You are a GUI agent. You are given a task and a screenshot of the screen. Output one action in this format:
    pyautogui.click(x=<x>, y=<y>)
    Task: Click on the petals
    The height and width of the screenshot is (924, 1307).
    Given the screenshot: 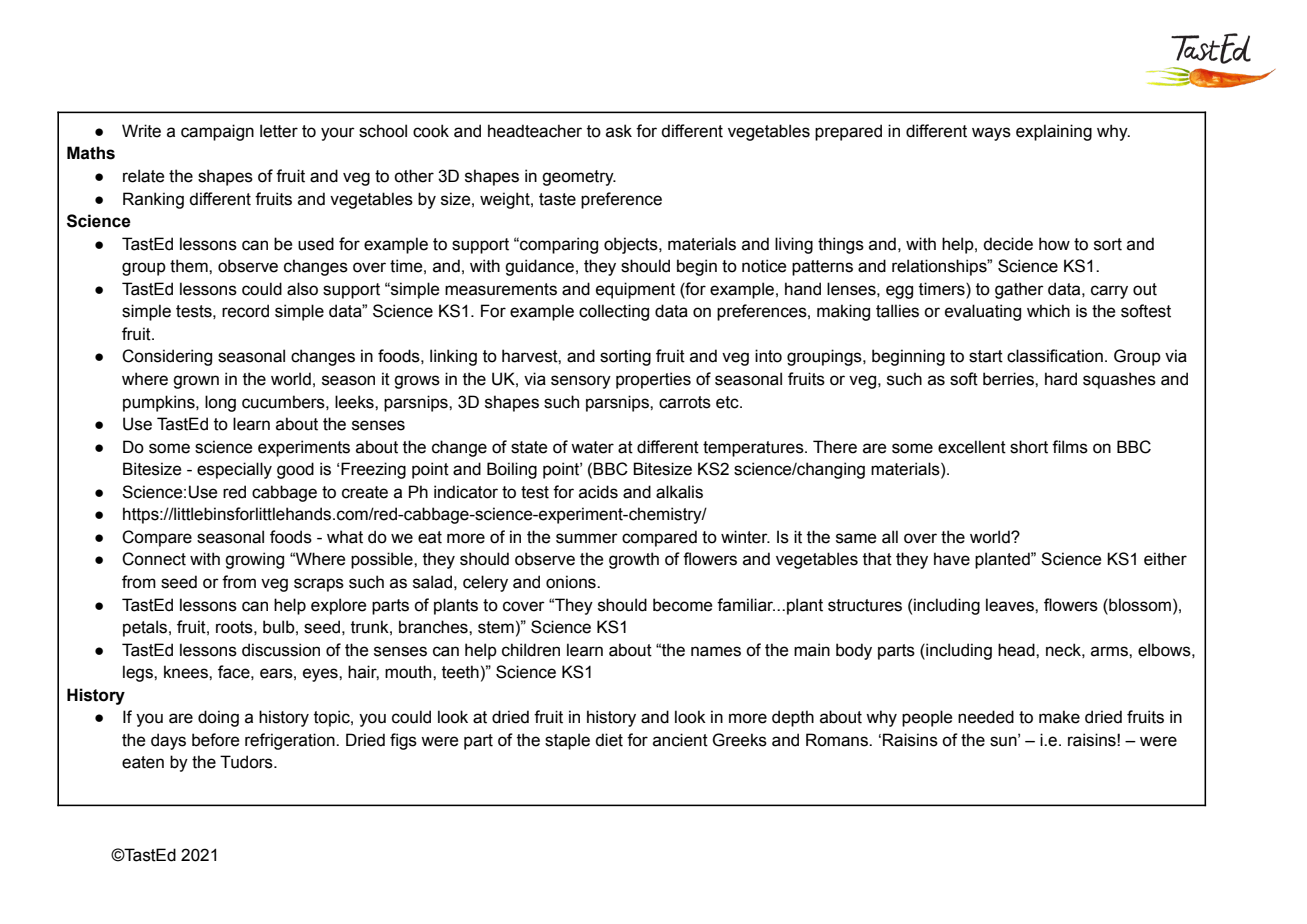 What is the action you would take?
    pyautogui.click(x=146, y=628)
